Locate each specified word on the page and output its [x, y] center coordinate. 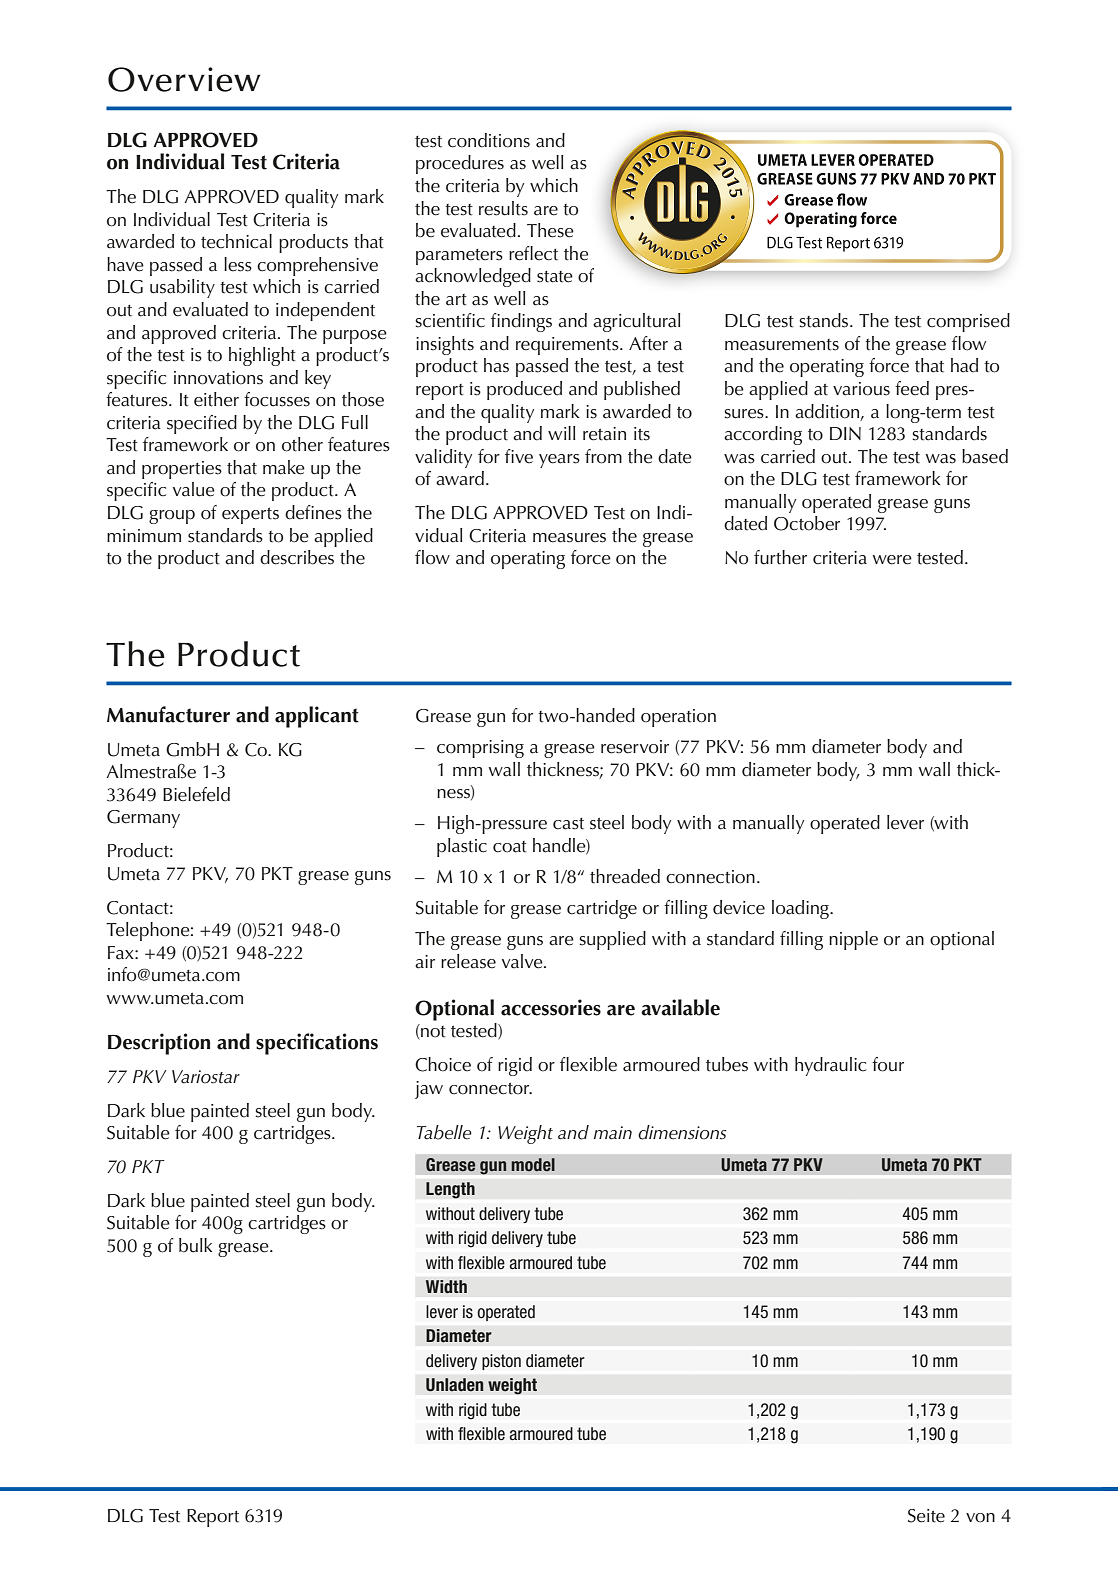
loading [801, 909]
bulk [196, 1245]
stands [825, 320]
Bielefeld [196, 794]
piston [501, 1362]
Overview [184, 79]
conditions [489, 140]
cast [568, 824]
